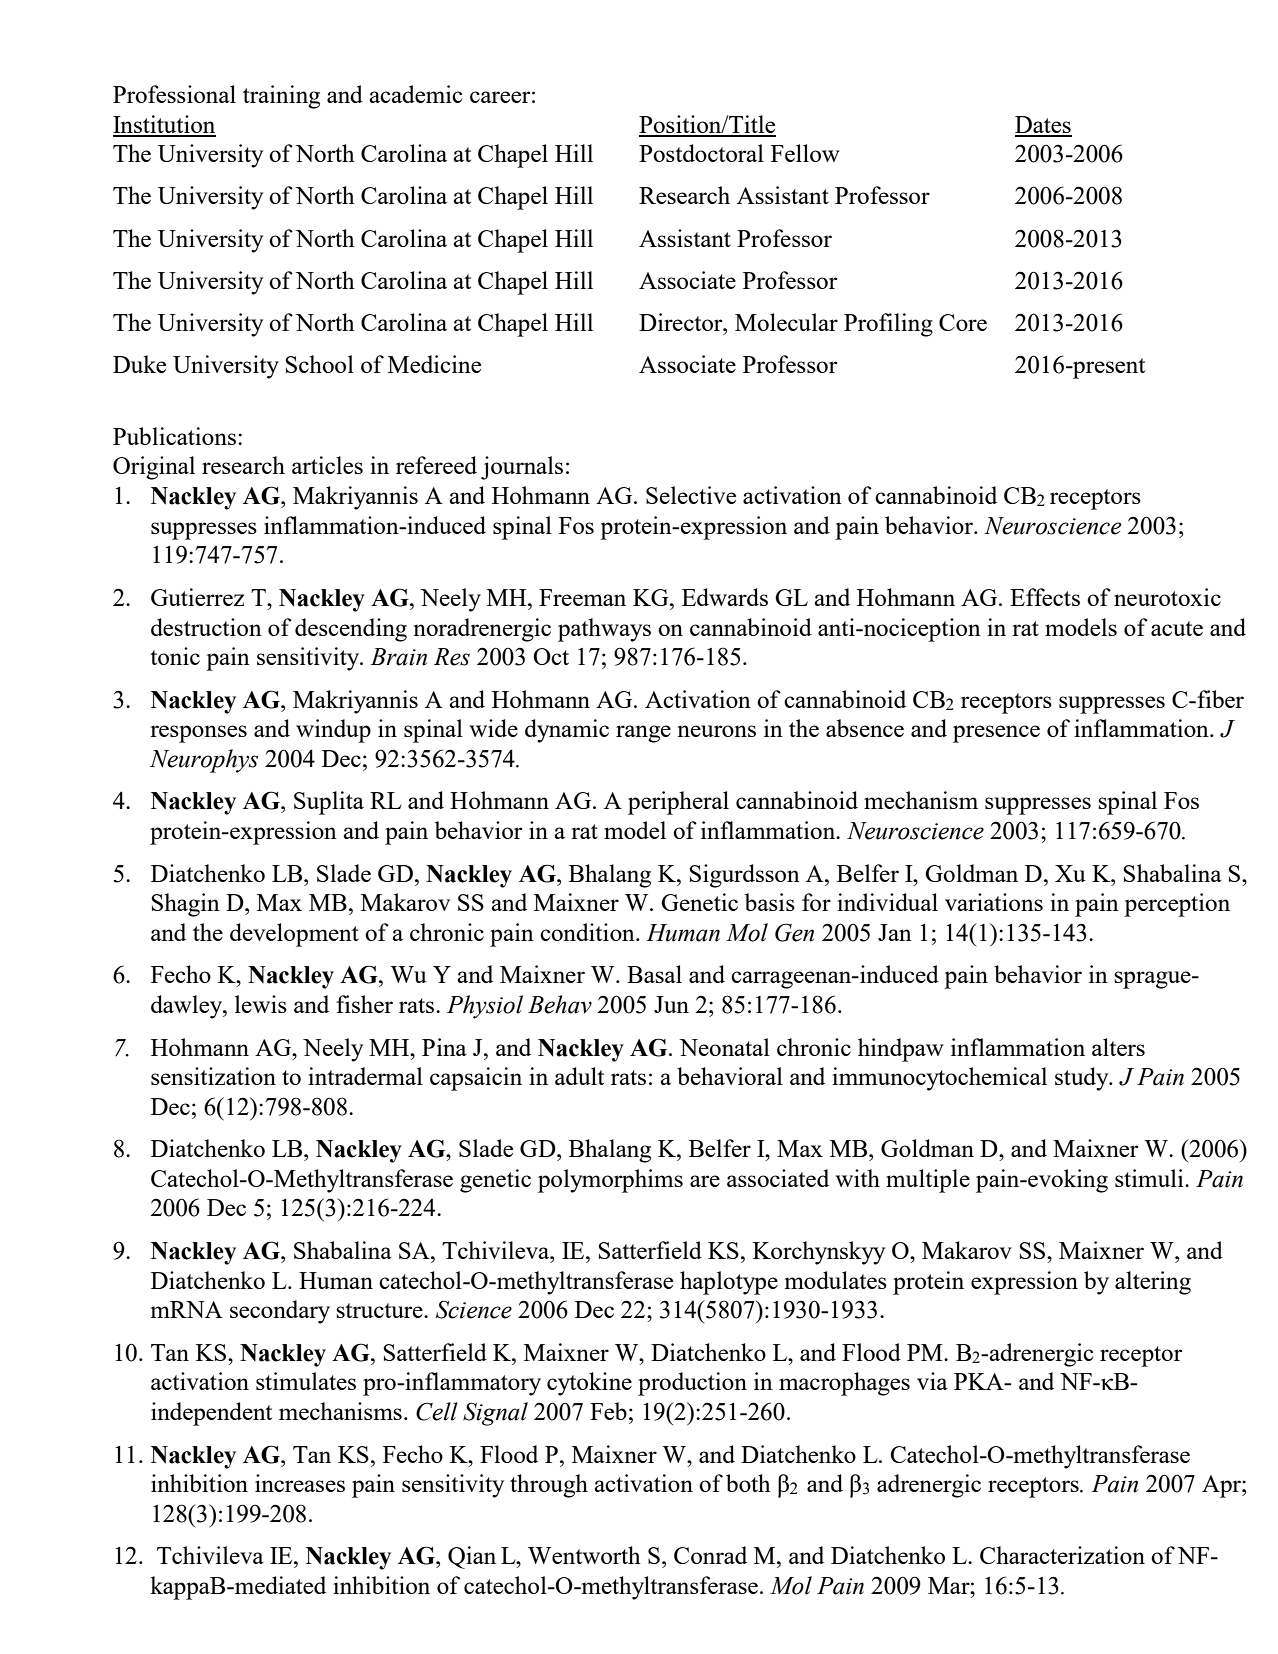  Describe the element at coordinates (701, 153) in the page. I see `Postdoctoral` at that location.
